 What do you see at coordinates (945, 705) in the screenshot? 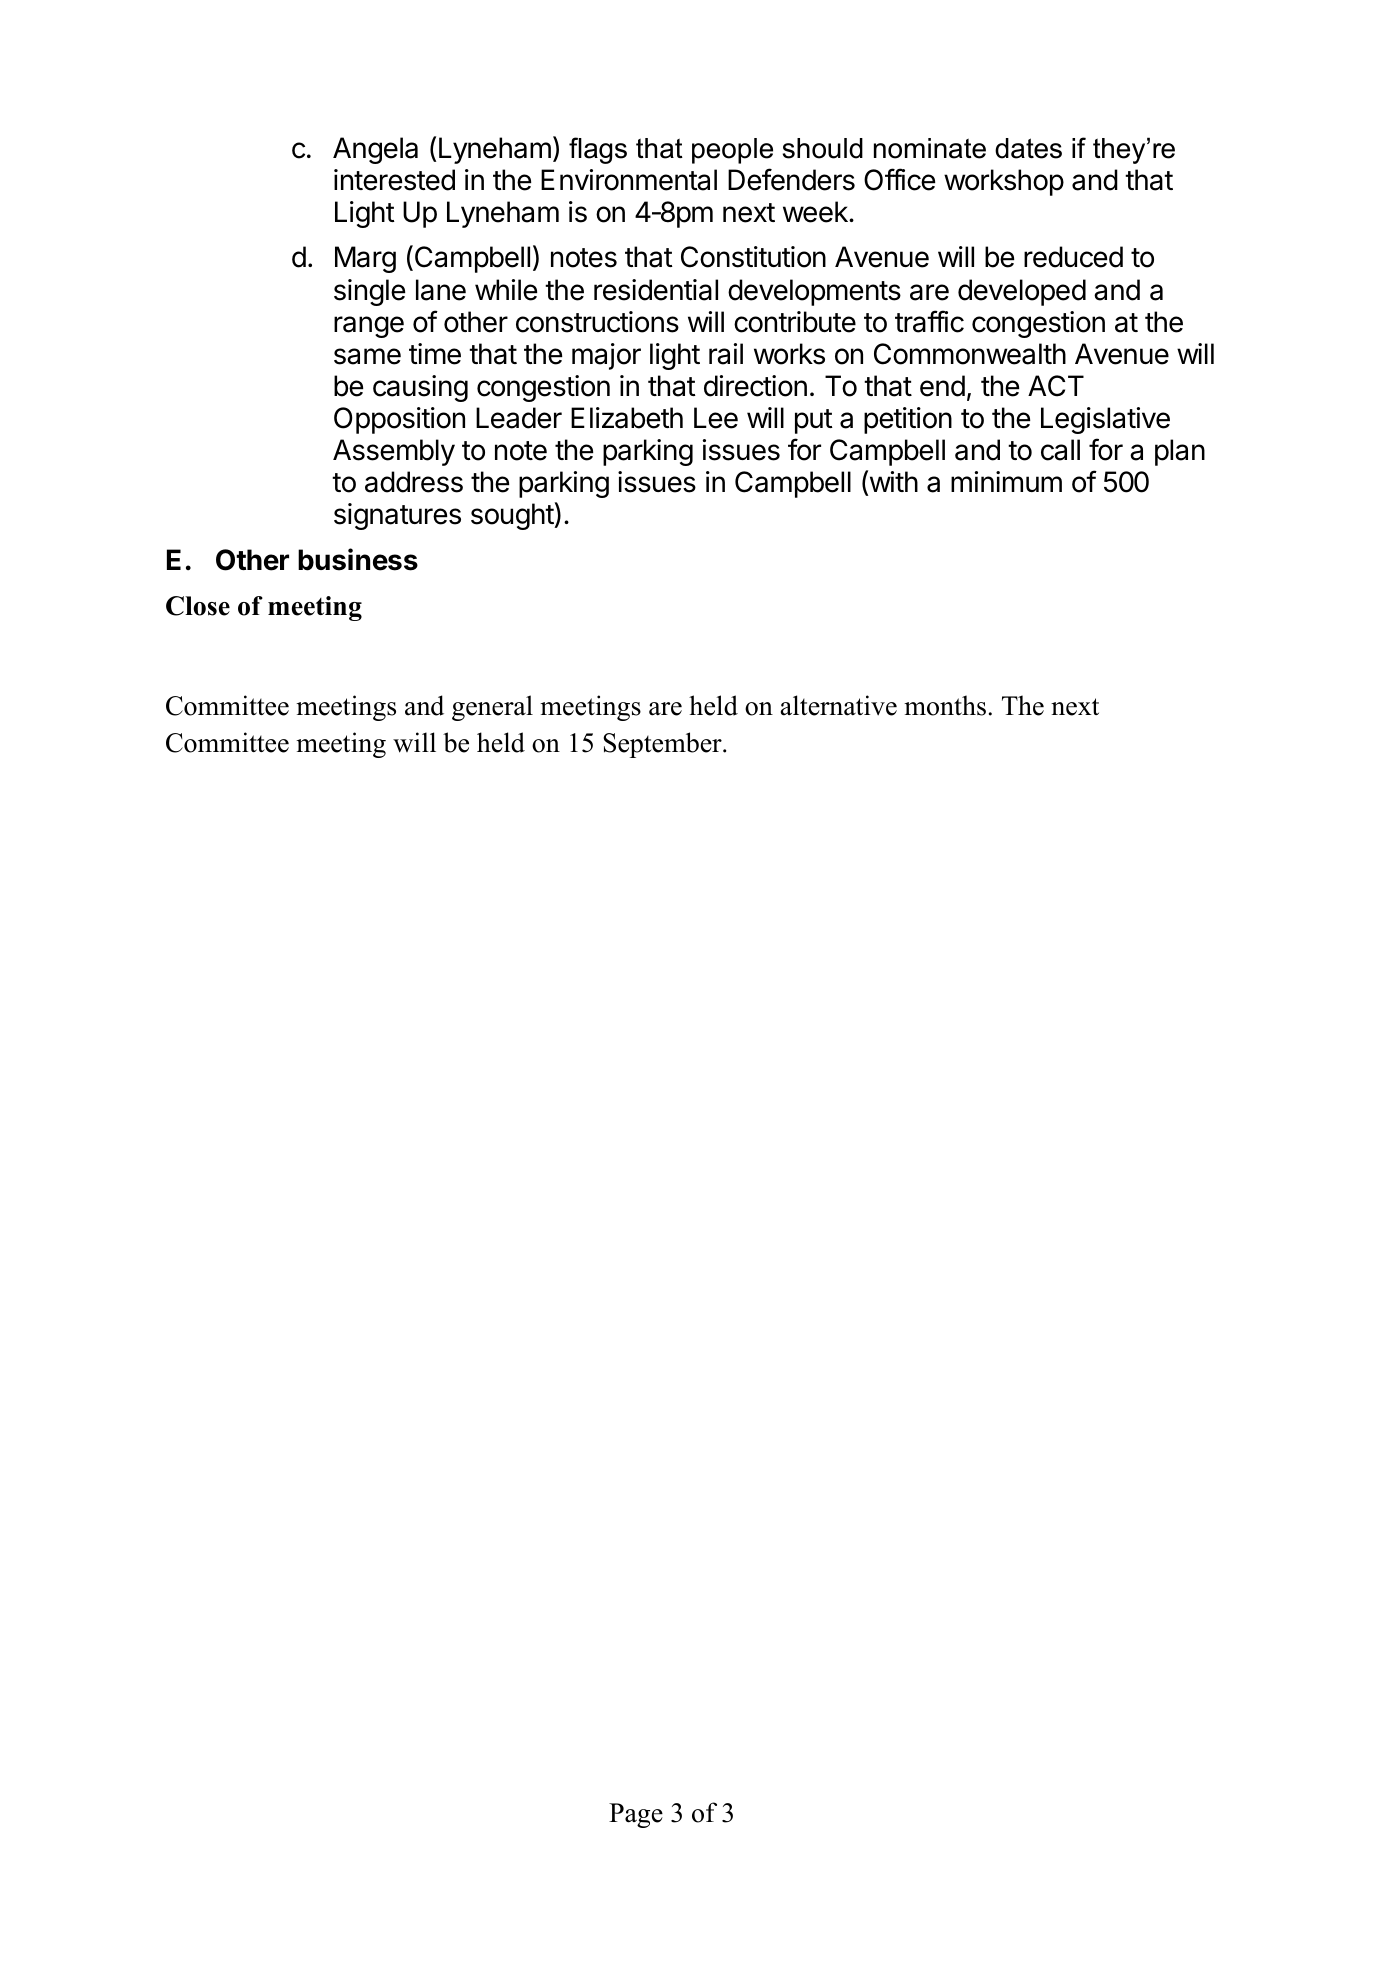
I see `months` at bounding box center [945, 705].
